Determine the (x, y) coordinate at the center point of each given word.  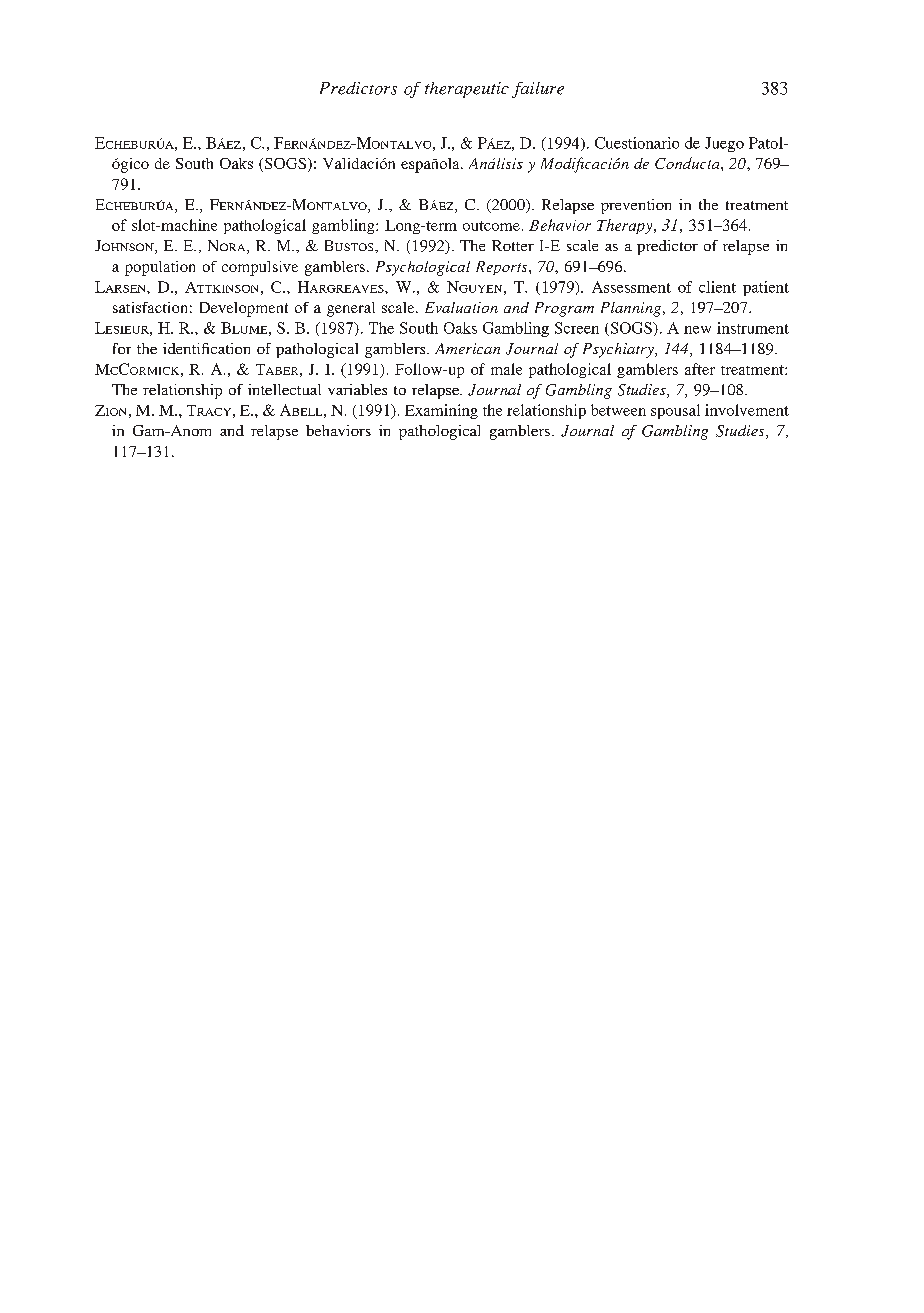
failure (538, 90)
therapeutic (467, 90)
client (717, 287)
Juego (724, 144)
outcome (491, 226)
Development (244, 309)
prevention (636, 206)
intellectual (284, 389)
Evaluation (461, 307)
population (160, 268)
